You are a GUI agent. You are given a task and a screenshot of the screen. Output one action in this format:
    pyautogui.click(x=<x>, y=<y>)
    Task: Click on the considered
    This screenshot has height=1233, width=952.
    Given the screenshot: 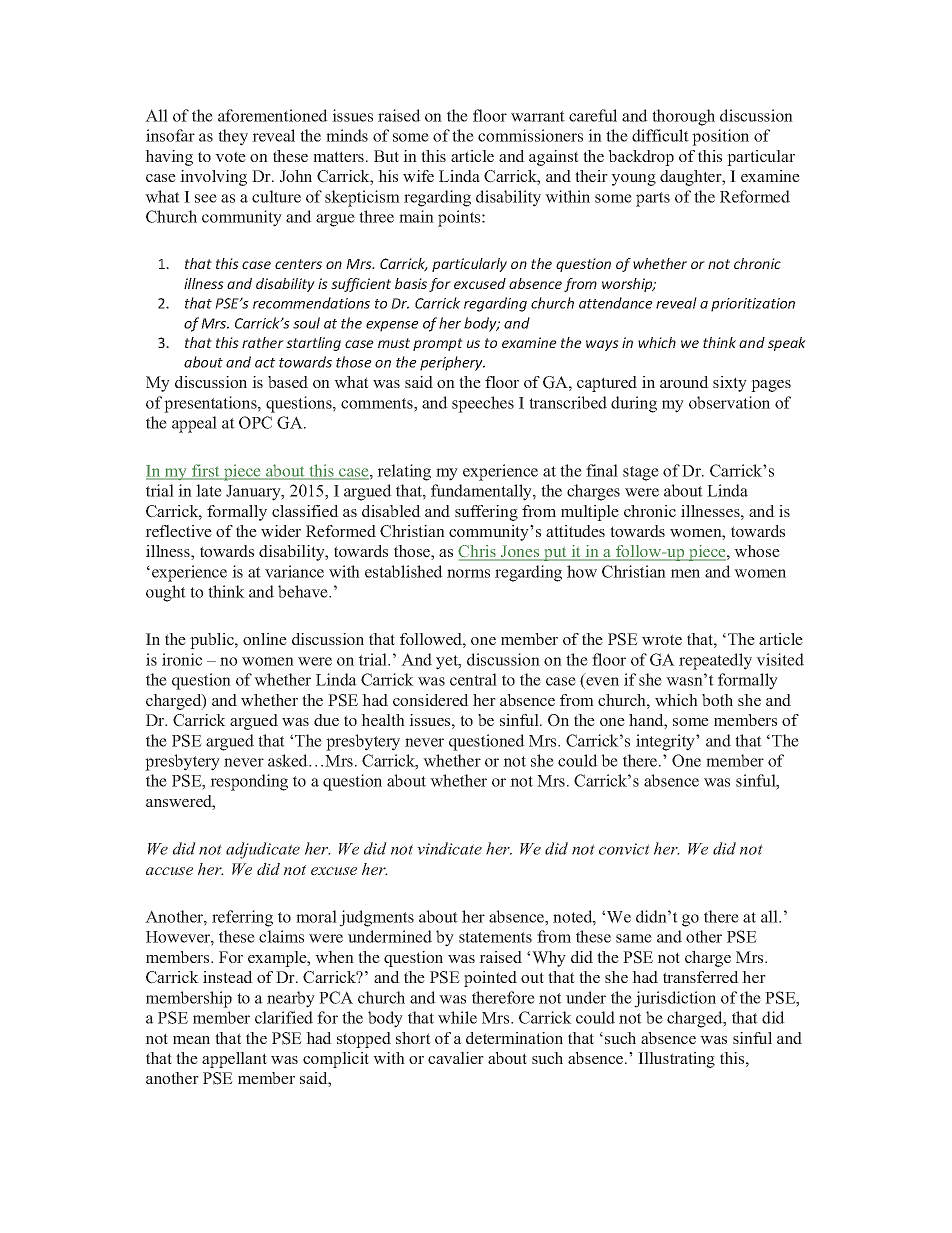 What is the action you would take?
    pyautogui.click(x=431, y=700)
